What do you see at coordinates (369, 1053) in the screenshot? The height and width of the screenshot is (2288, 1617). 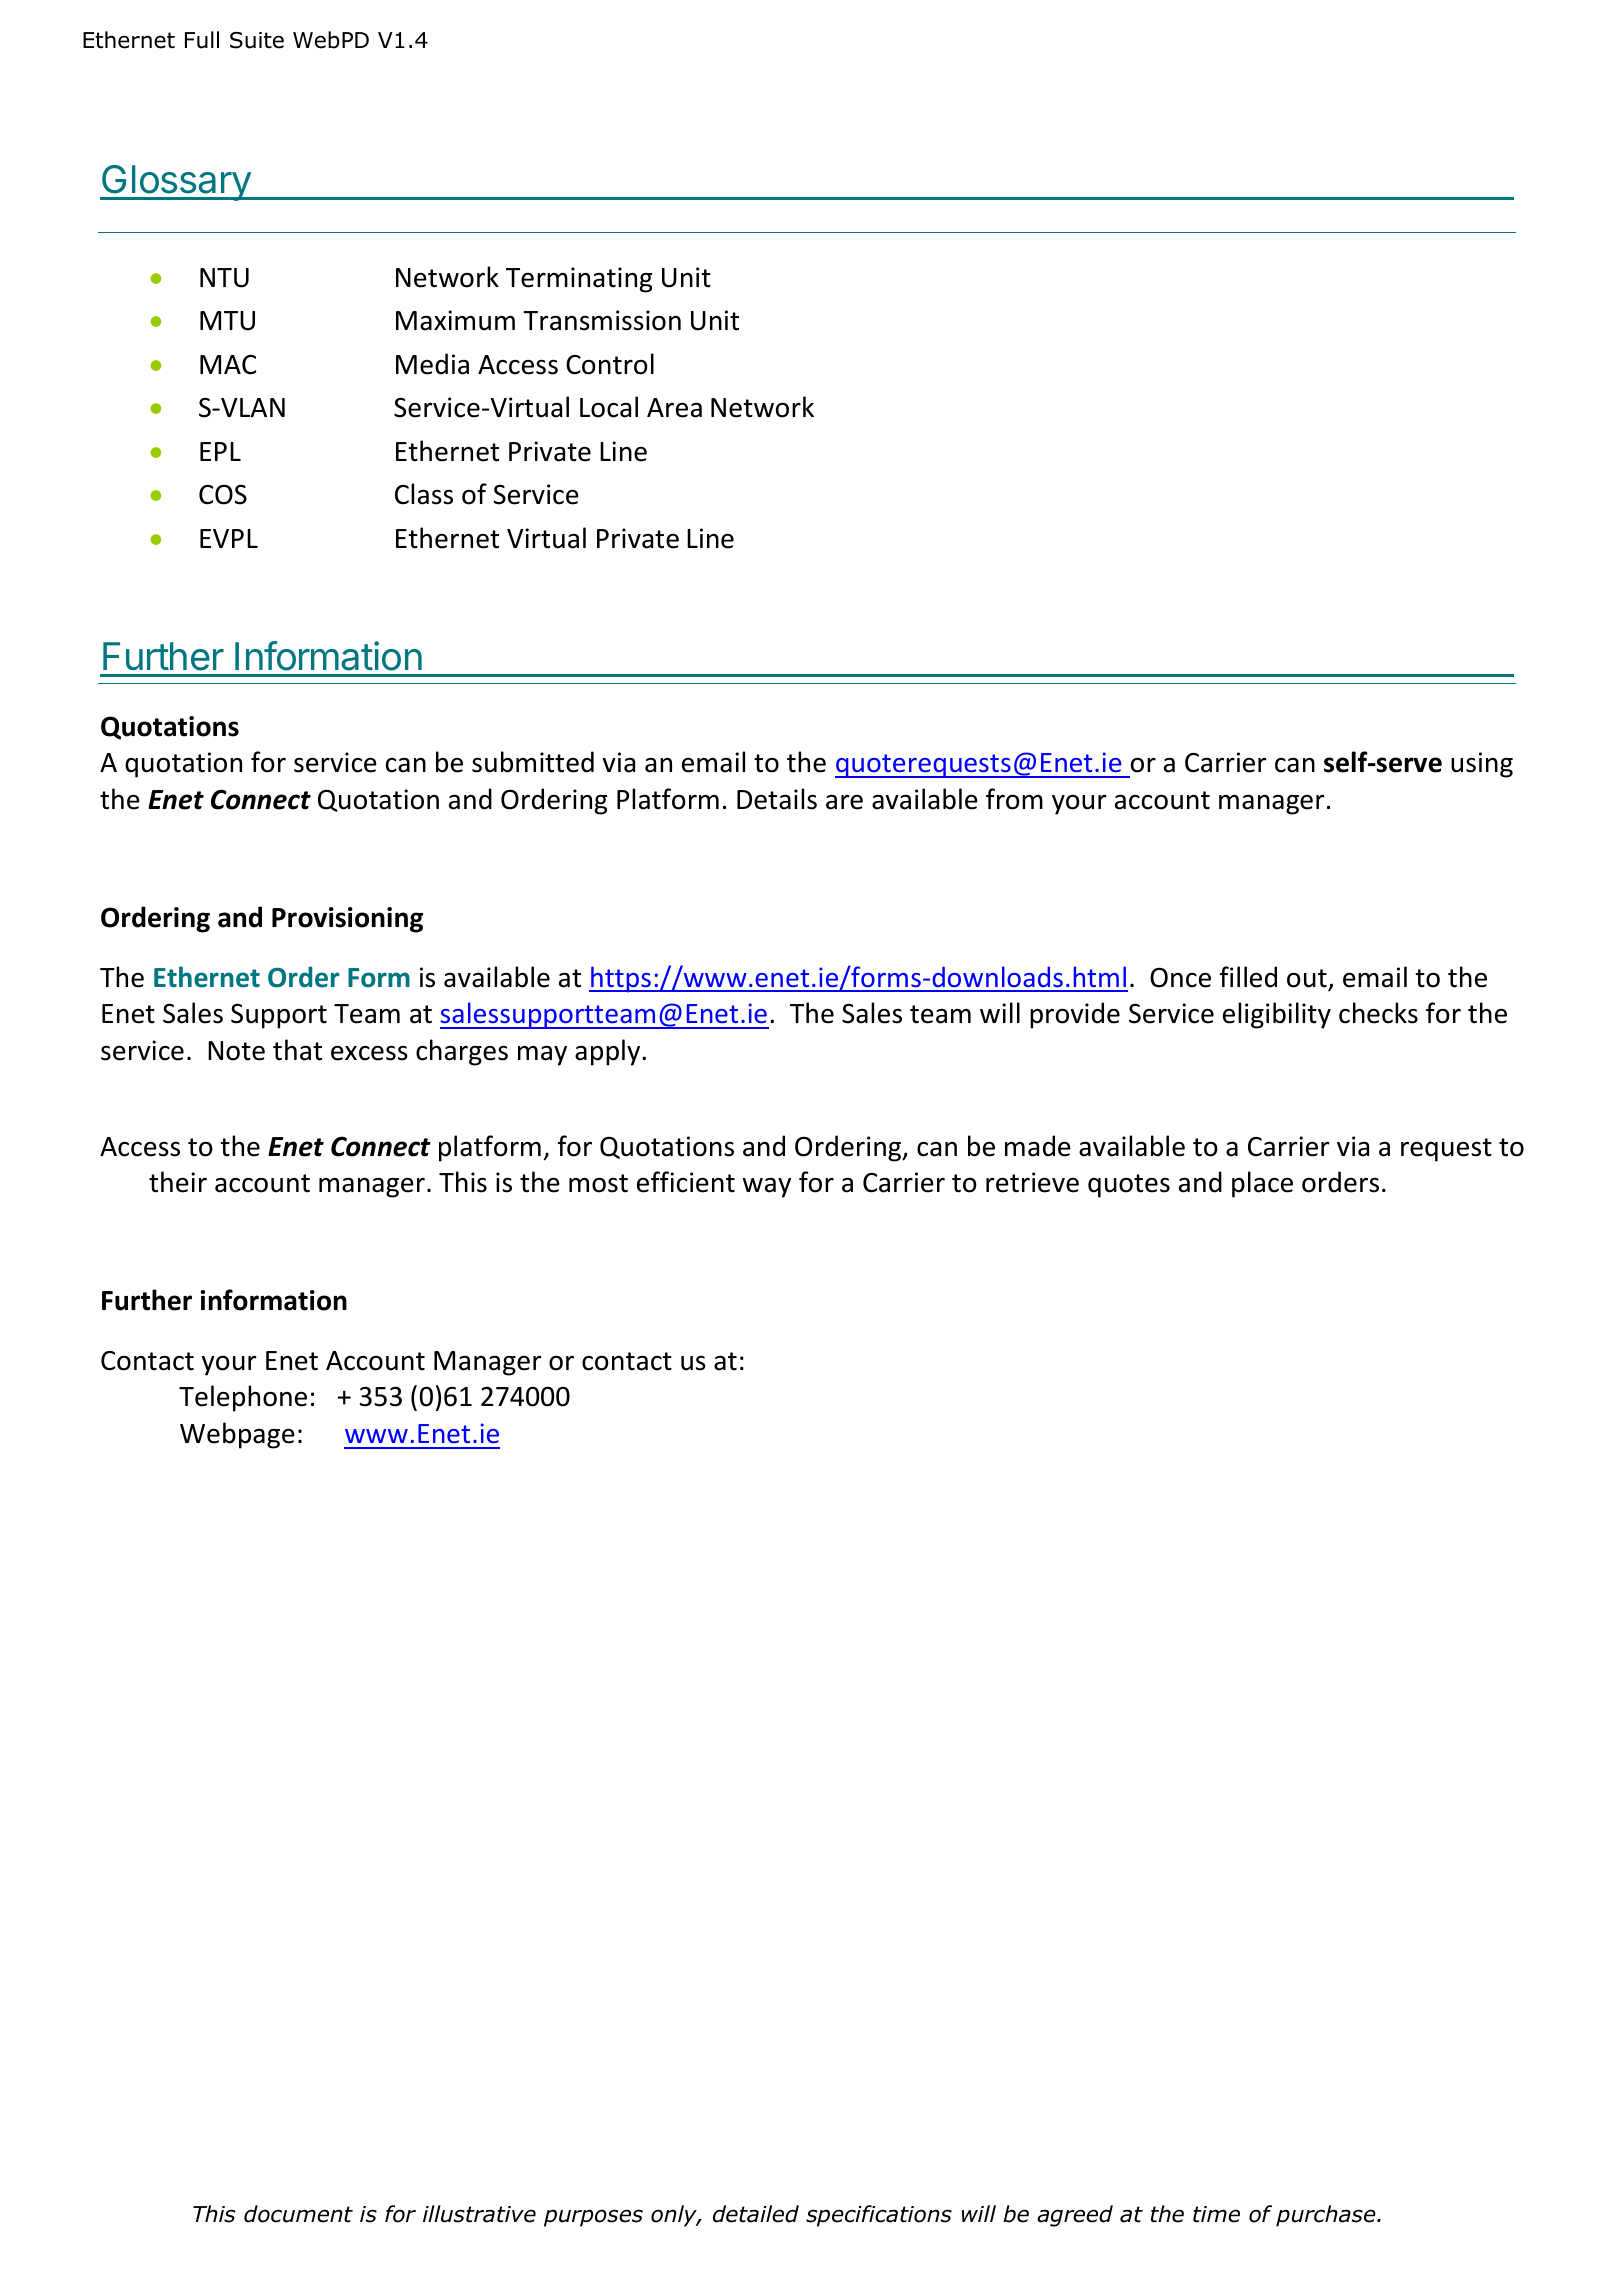 I see `excess` at bounding box center [369, 1053].
